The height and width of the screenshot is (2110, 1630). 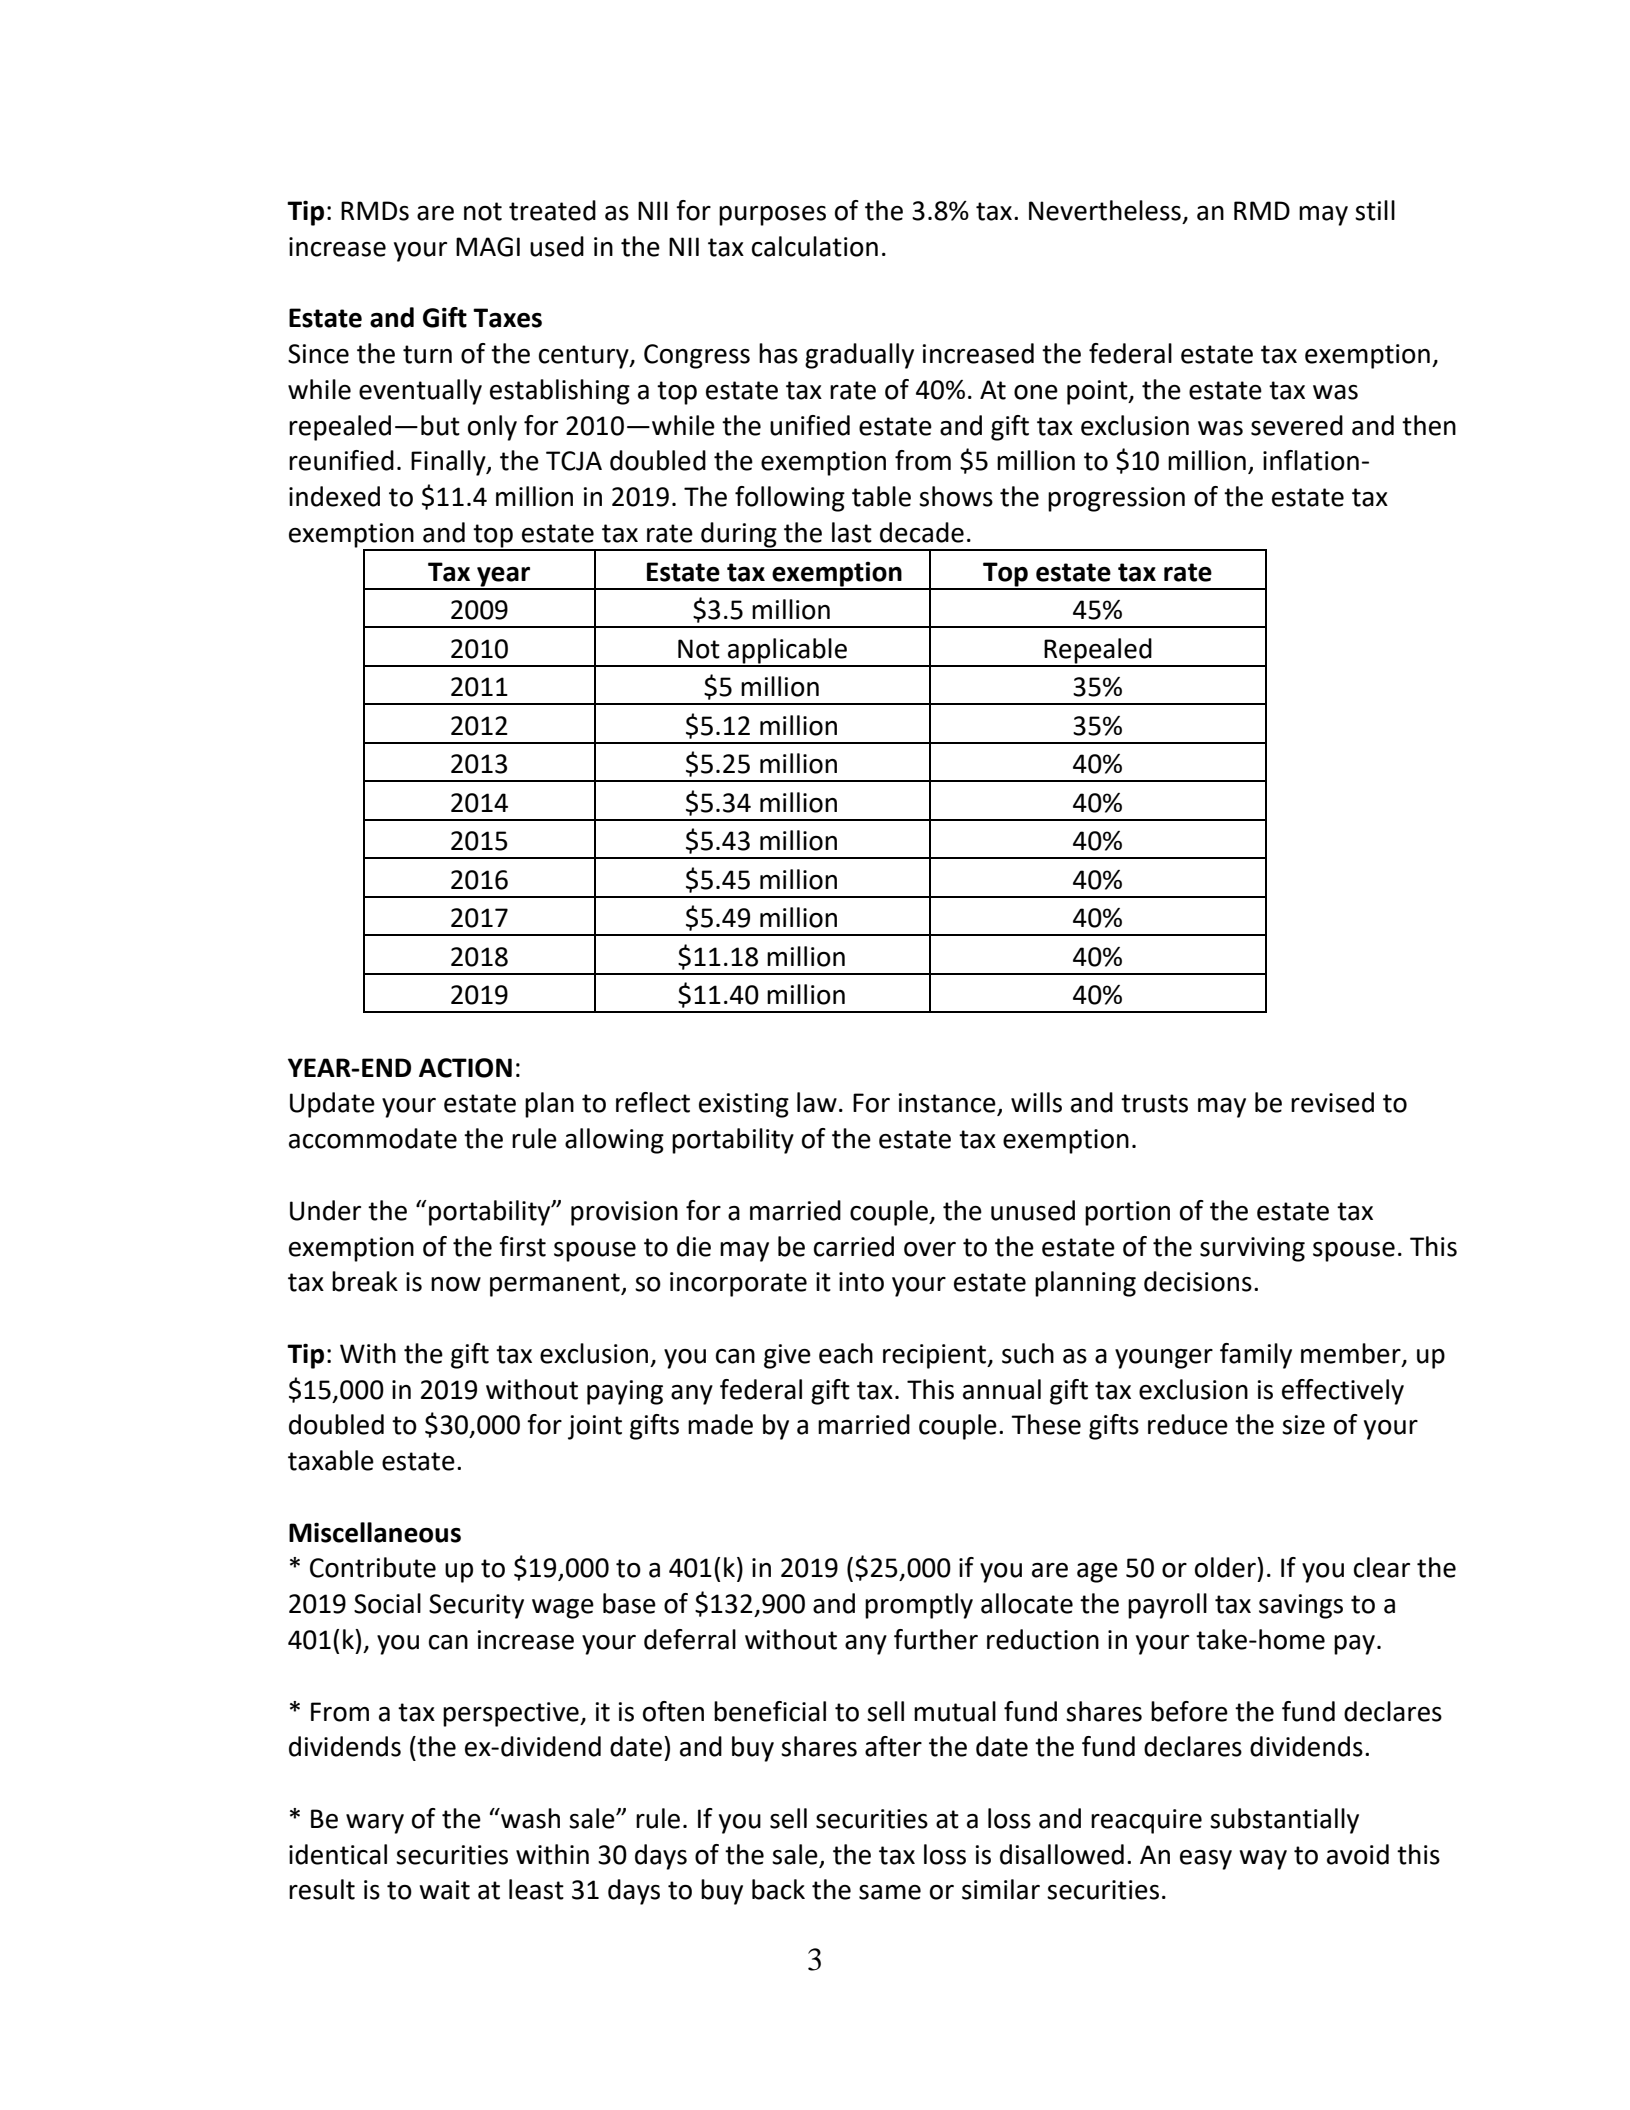 I want to click on MAGI, so click(x=488, y=247).
